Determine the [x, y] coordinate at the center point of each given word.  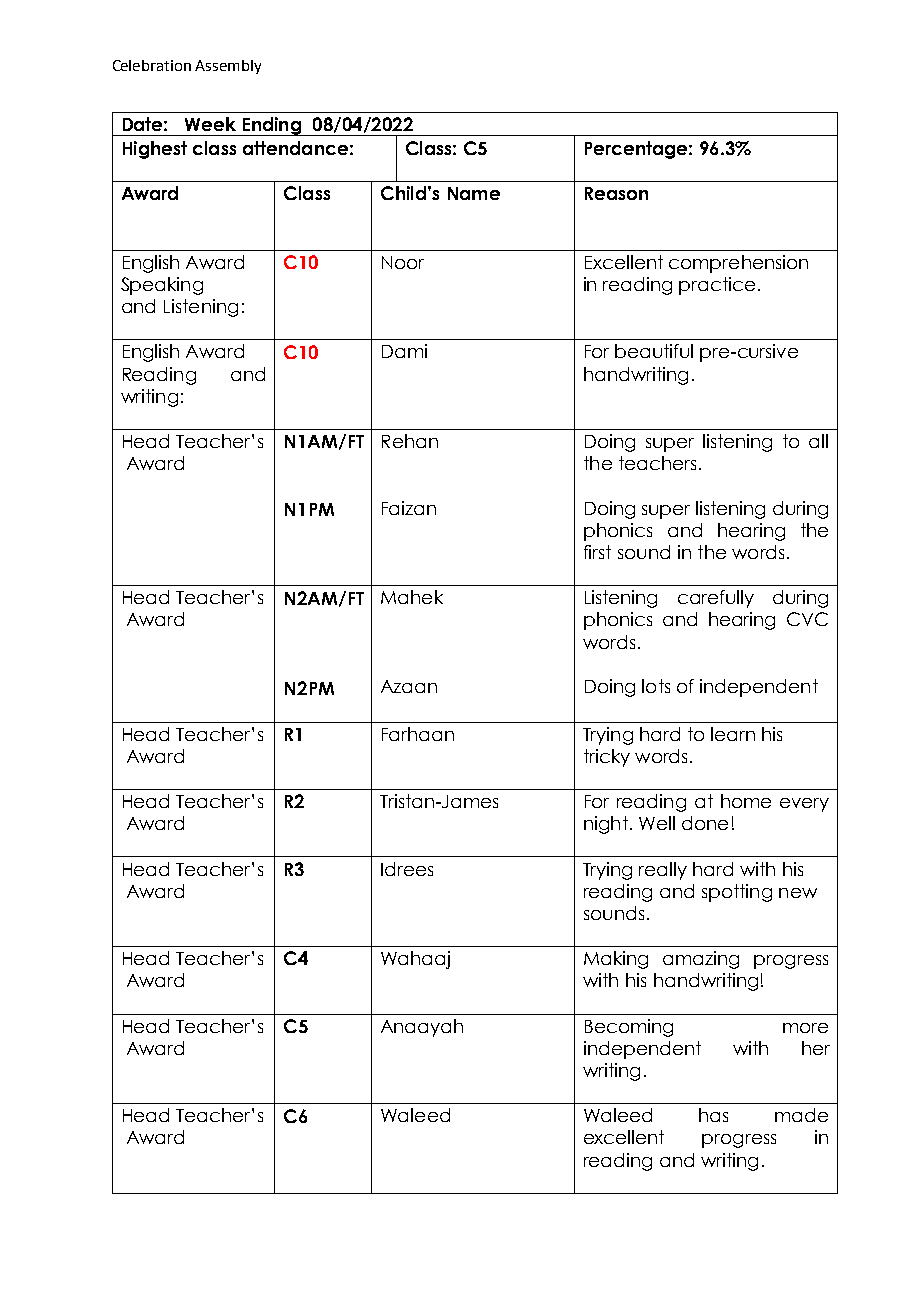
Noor [403, 262]
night [606, 825]
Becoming [629, 1028]
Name [474, 193]
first [597, 552]
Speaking [162, 286]
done [705, 823]
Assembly [228, 67]
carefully [716, 599]
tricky [607, 758]
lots [656, 686]
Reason [616, 193]
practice [717, 286]
